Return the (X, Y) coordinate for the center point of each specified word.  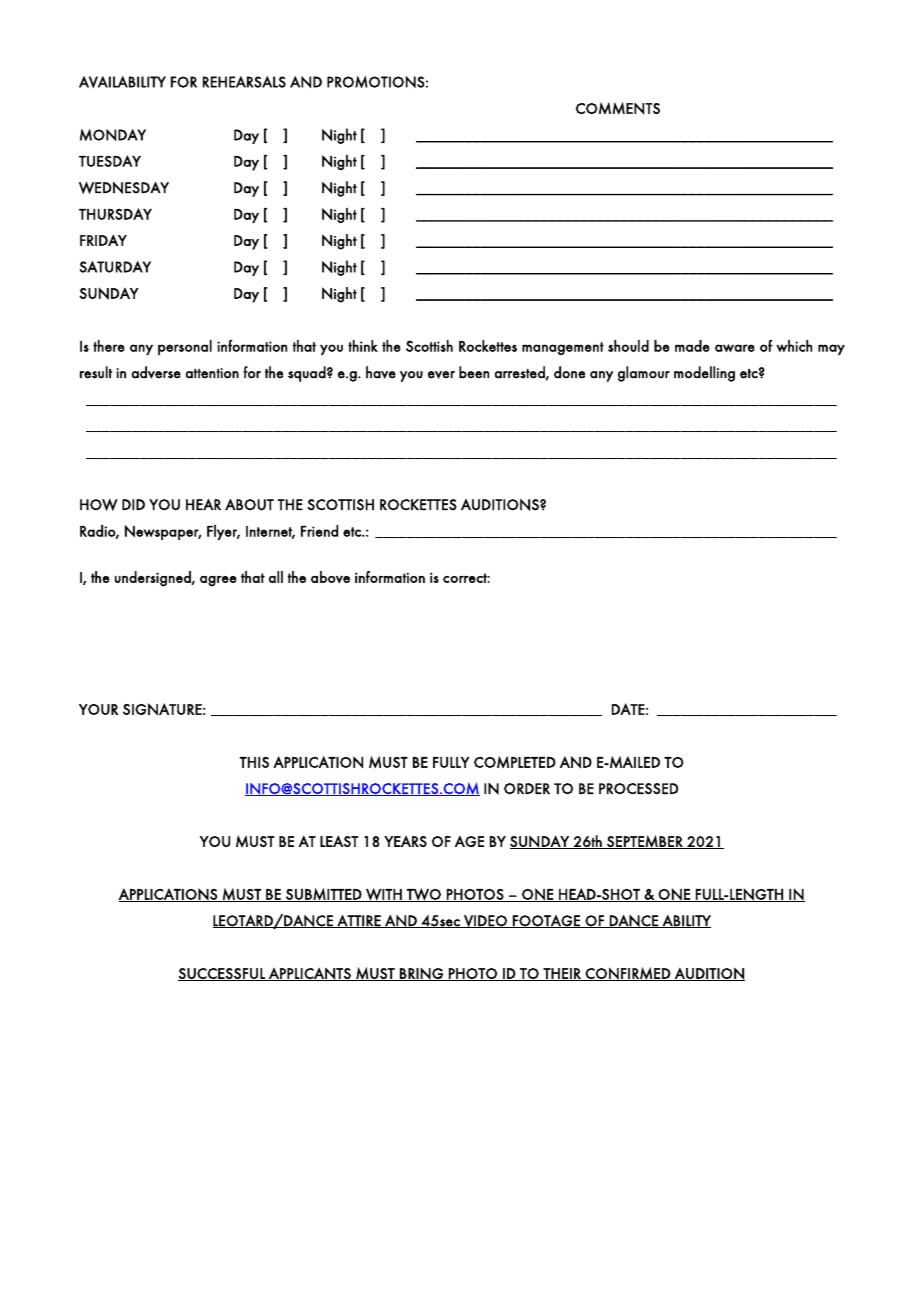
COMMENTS (618, 108)
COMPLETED (515, 762)
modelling (704, 374)
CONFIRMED (628, 974)
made (692, 346)
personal (185, 347)
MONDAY (113, 135)
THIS (254, 762)
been (474, 372)
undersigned (154, 579)
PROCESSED (638, 789)
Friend (319, 531)
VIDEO (485, 921)
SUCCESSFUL (222, 974)
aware (735, 348)
